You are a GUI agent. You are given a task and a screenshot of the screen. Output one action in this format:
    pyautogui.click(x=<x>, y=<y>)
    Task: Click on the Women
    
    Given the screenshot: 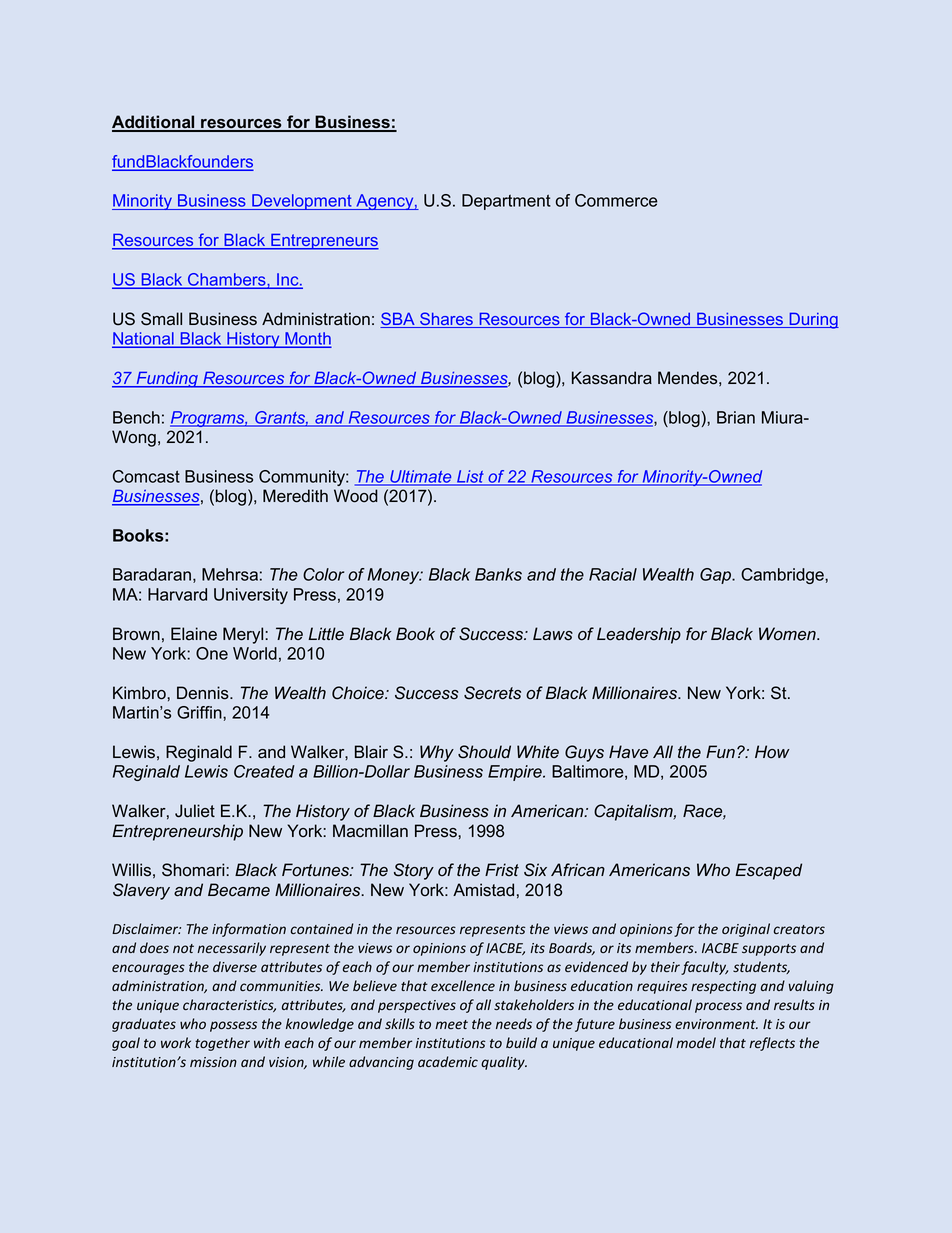 What is the action you would take?
    pyautogui.click(x=788, y=634)
